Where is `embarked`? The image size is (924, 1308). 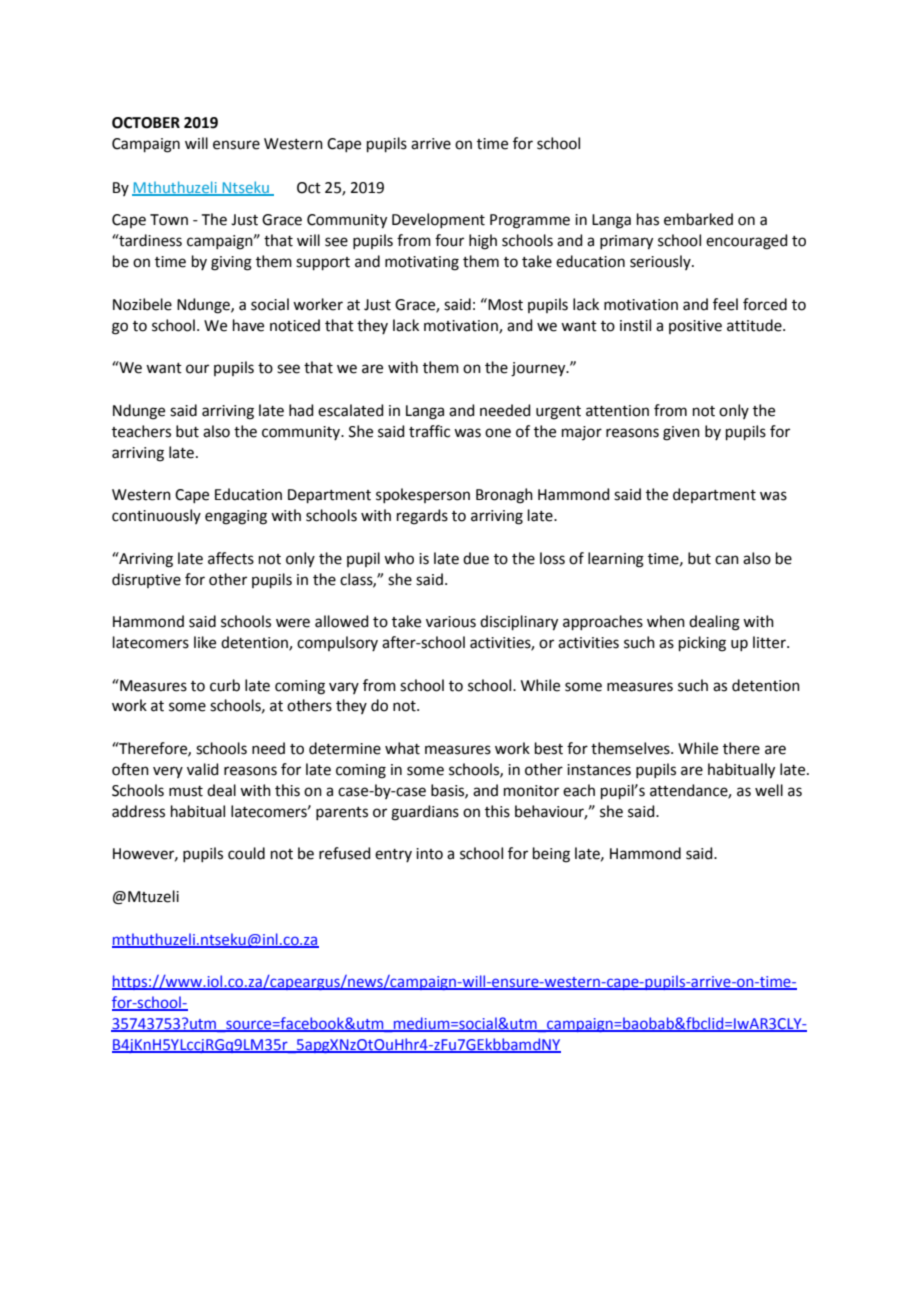 embarked is located at coordinates (698, 219).
